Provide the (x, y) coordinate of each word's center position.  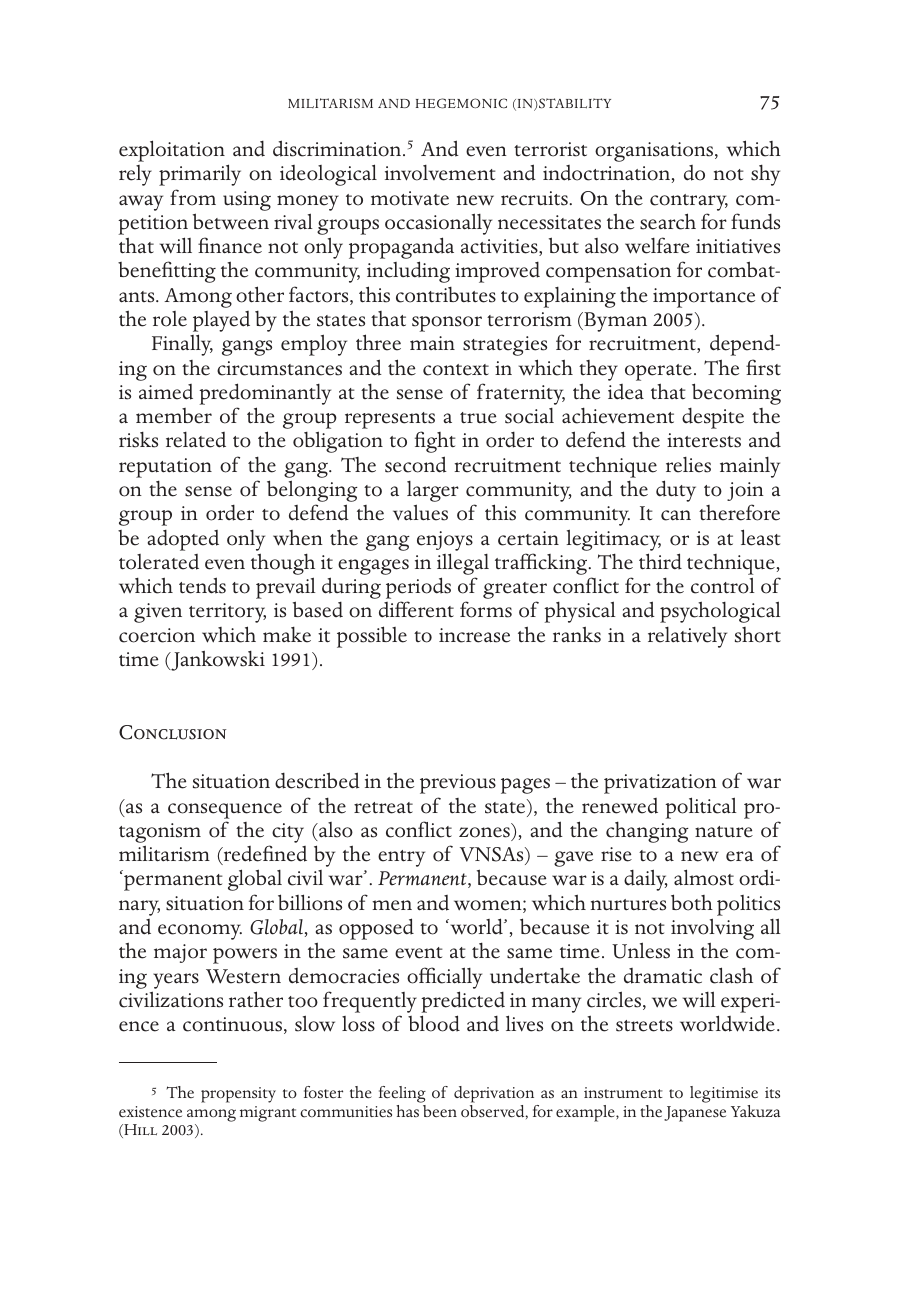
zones (484, 832)
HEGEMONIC (461, 103)
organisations (655, 152)
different (416, 609)
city (288, 833)
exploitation (172, 151)
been (439, 1109)
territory (227, 613)
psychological (720, 612)
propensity (238, 1095)
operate (658, 372)
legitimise (724, 1096)
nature (724, 832)
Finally (182, 345)
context (456, 370)
